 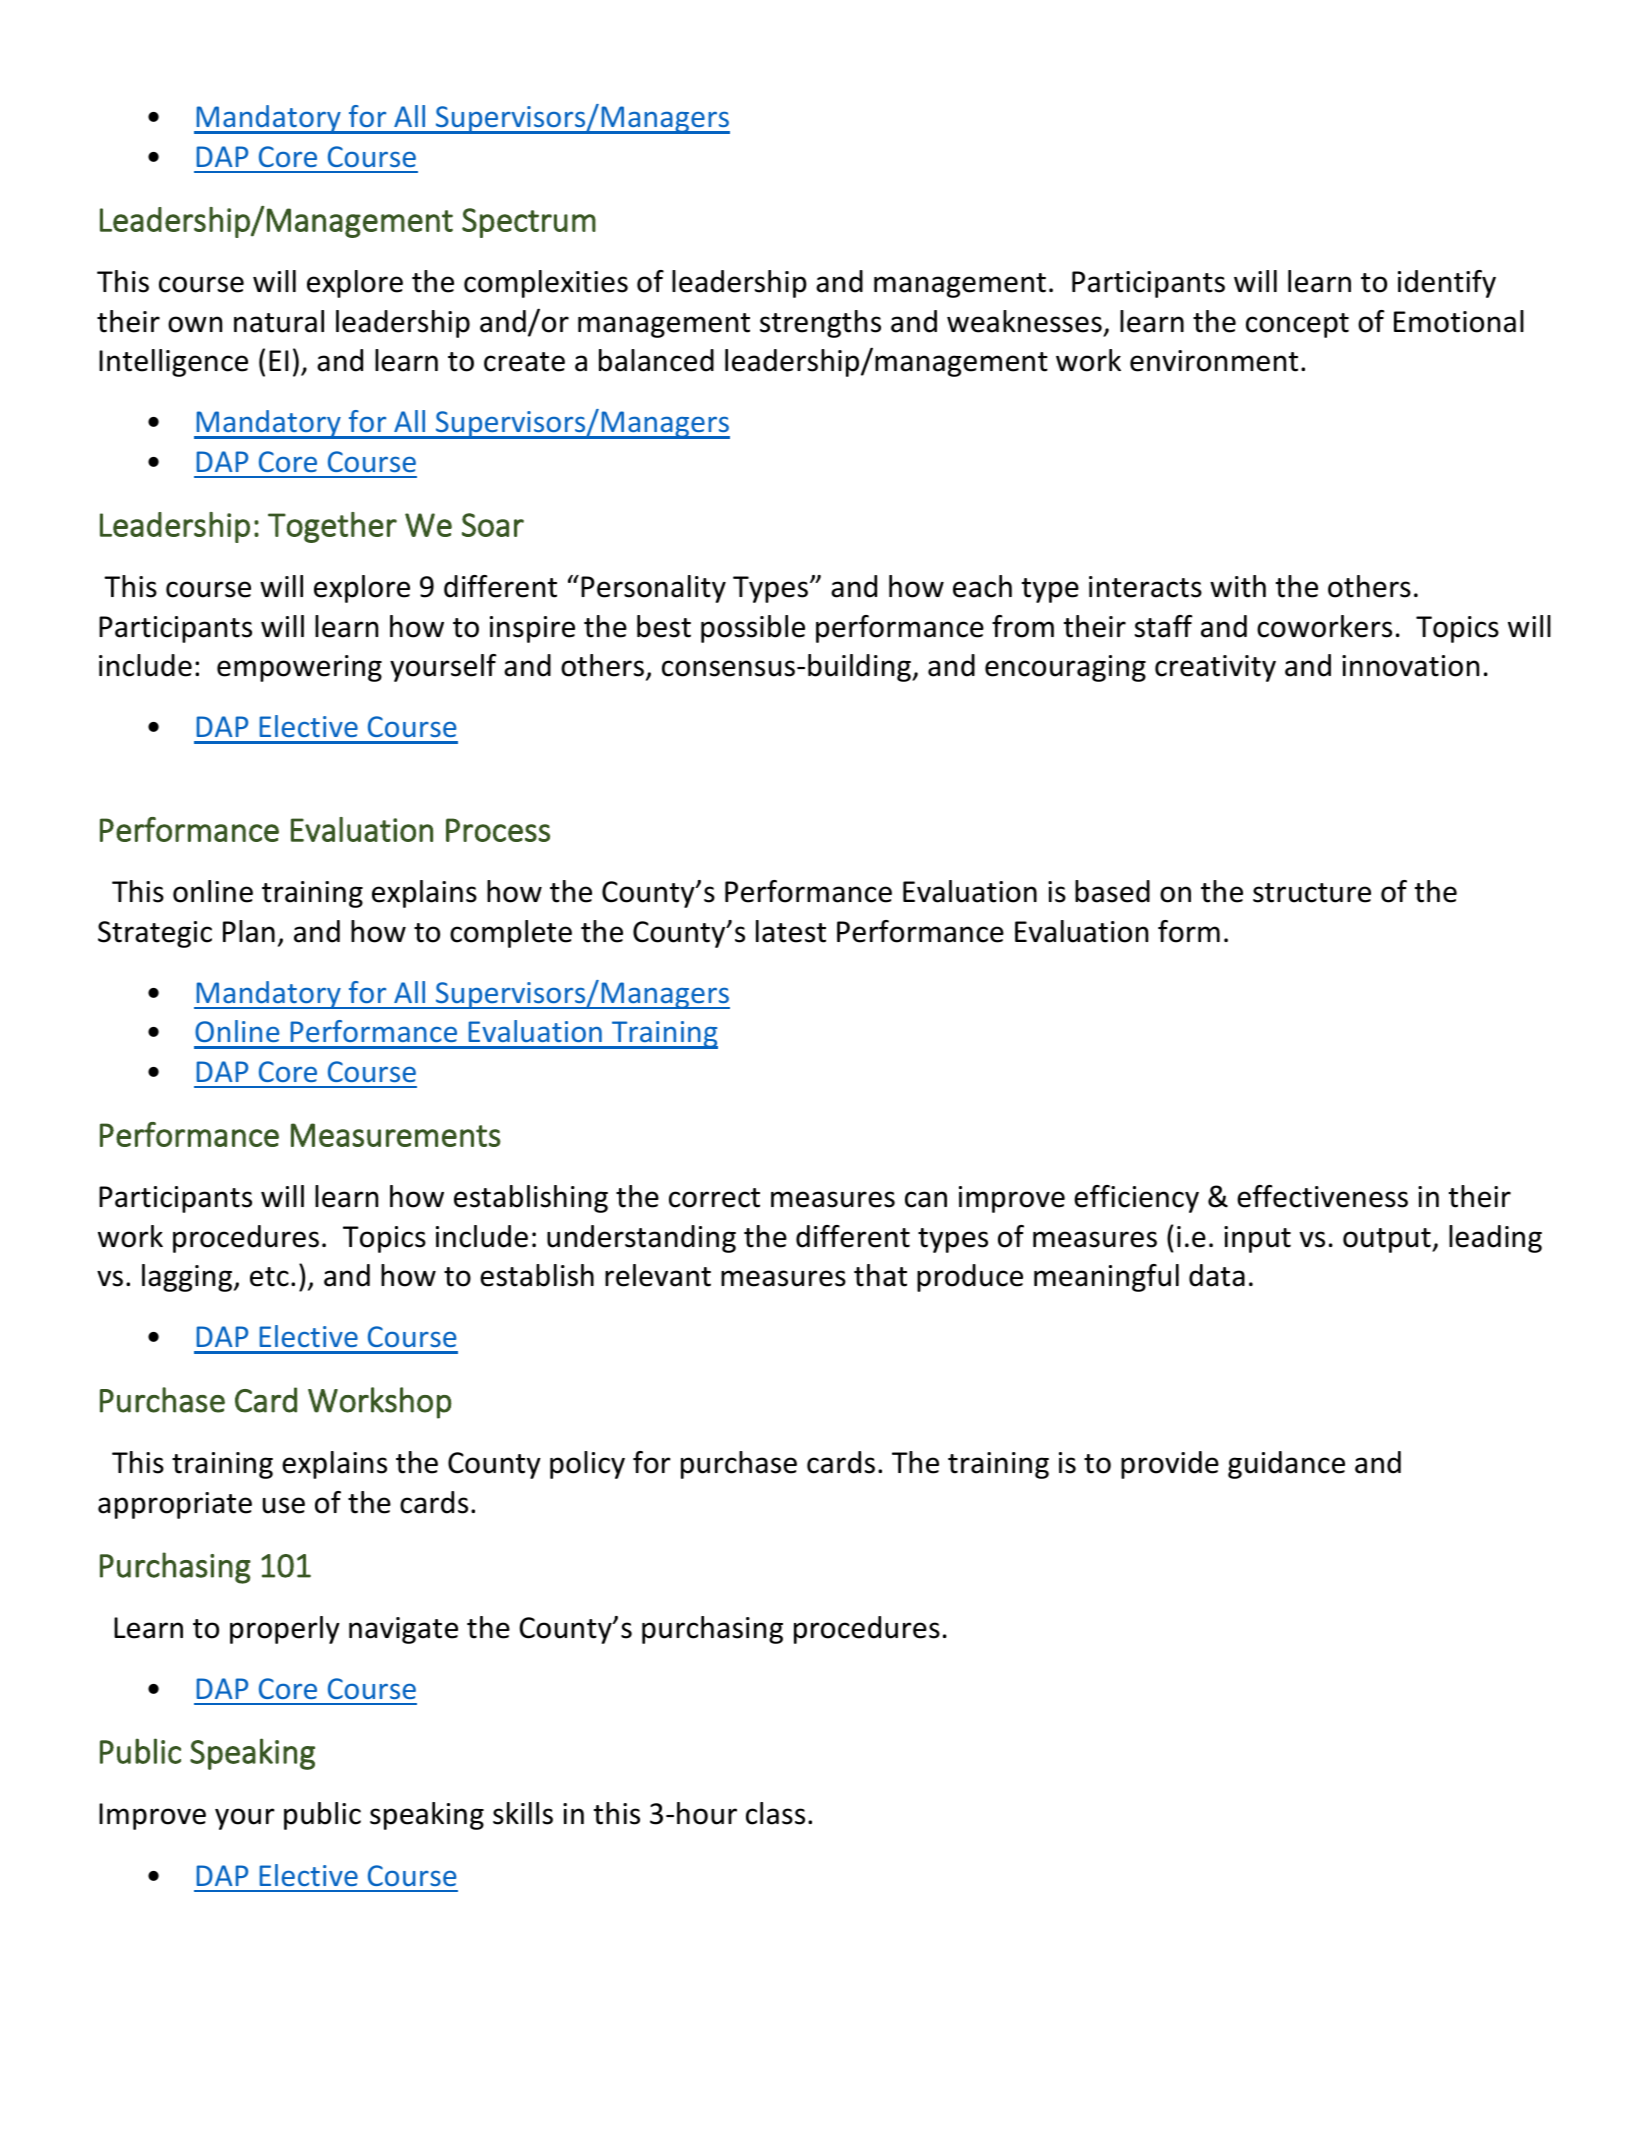 What do you see at coordinates (587, 1465) in the document?
I see `policy` at bounding box center [587, 1465].
